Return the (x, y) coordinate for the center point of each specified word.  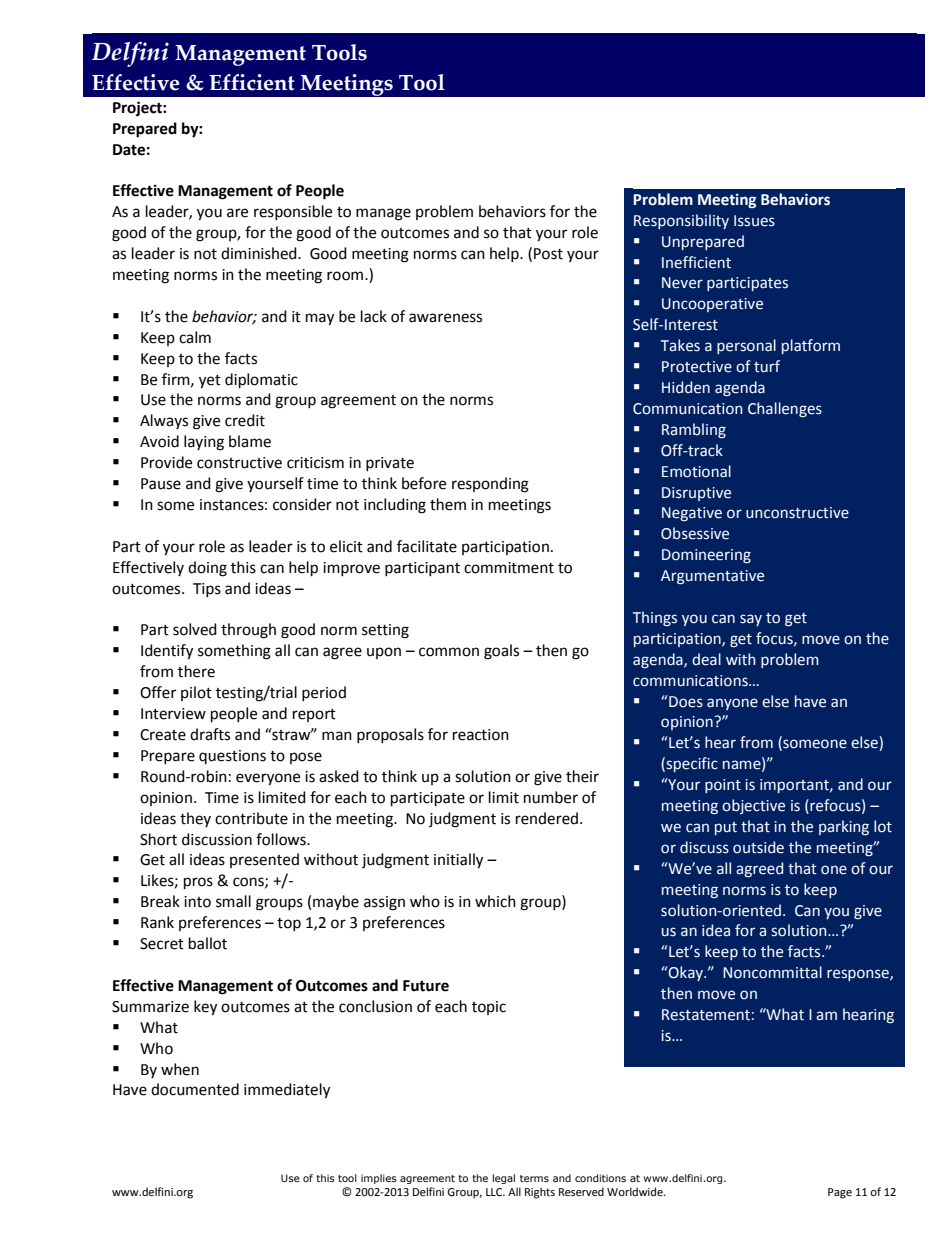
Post (548, 254)
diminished (260, 253)
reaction (481, 735)
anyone (732, 704)
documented (195, 1089)
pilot (196, 693)
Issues (754, 221)
